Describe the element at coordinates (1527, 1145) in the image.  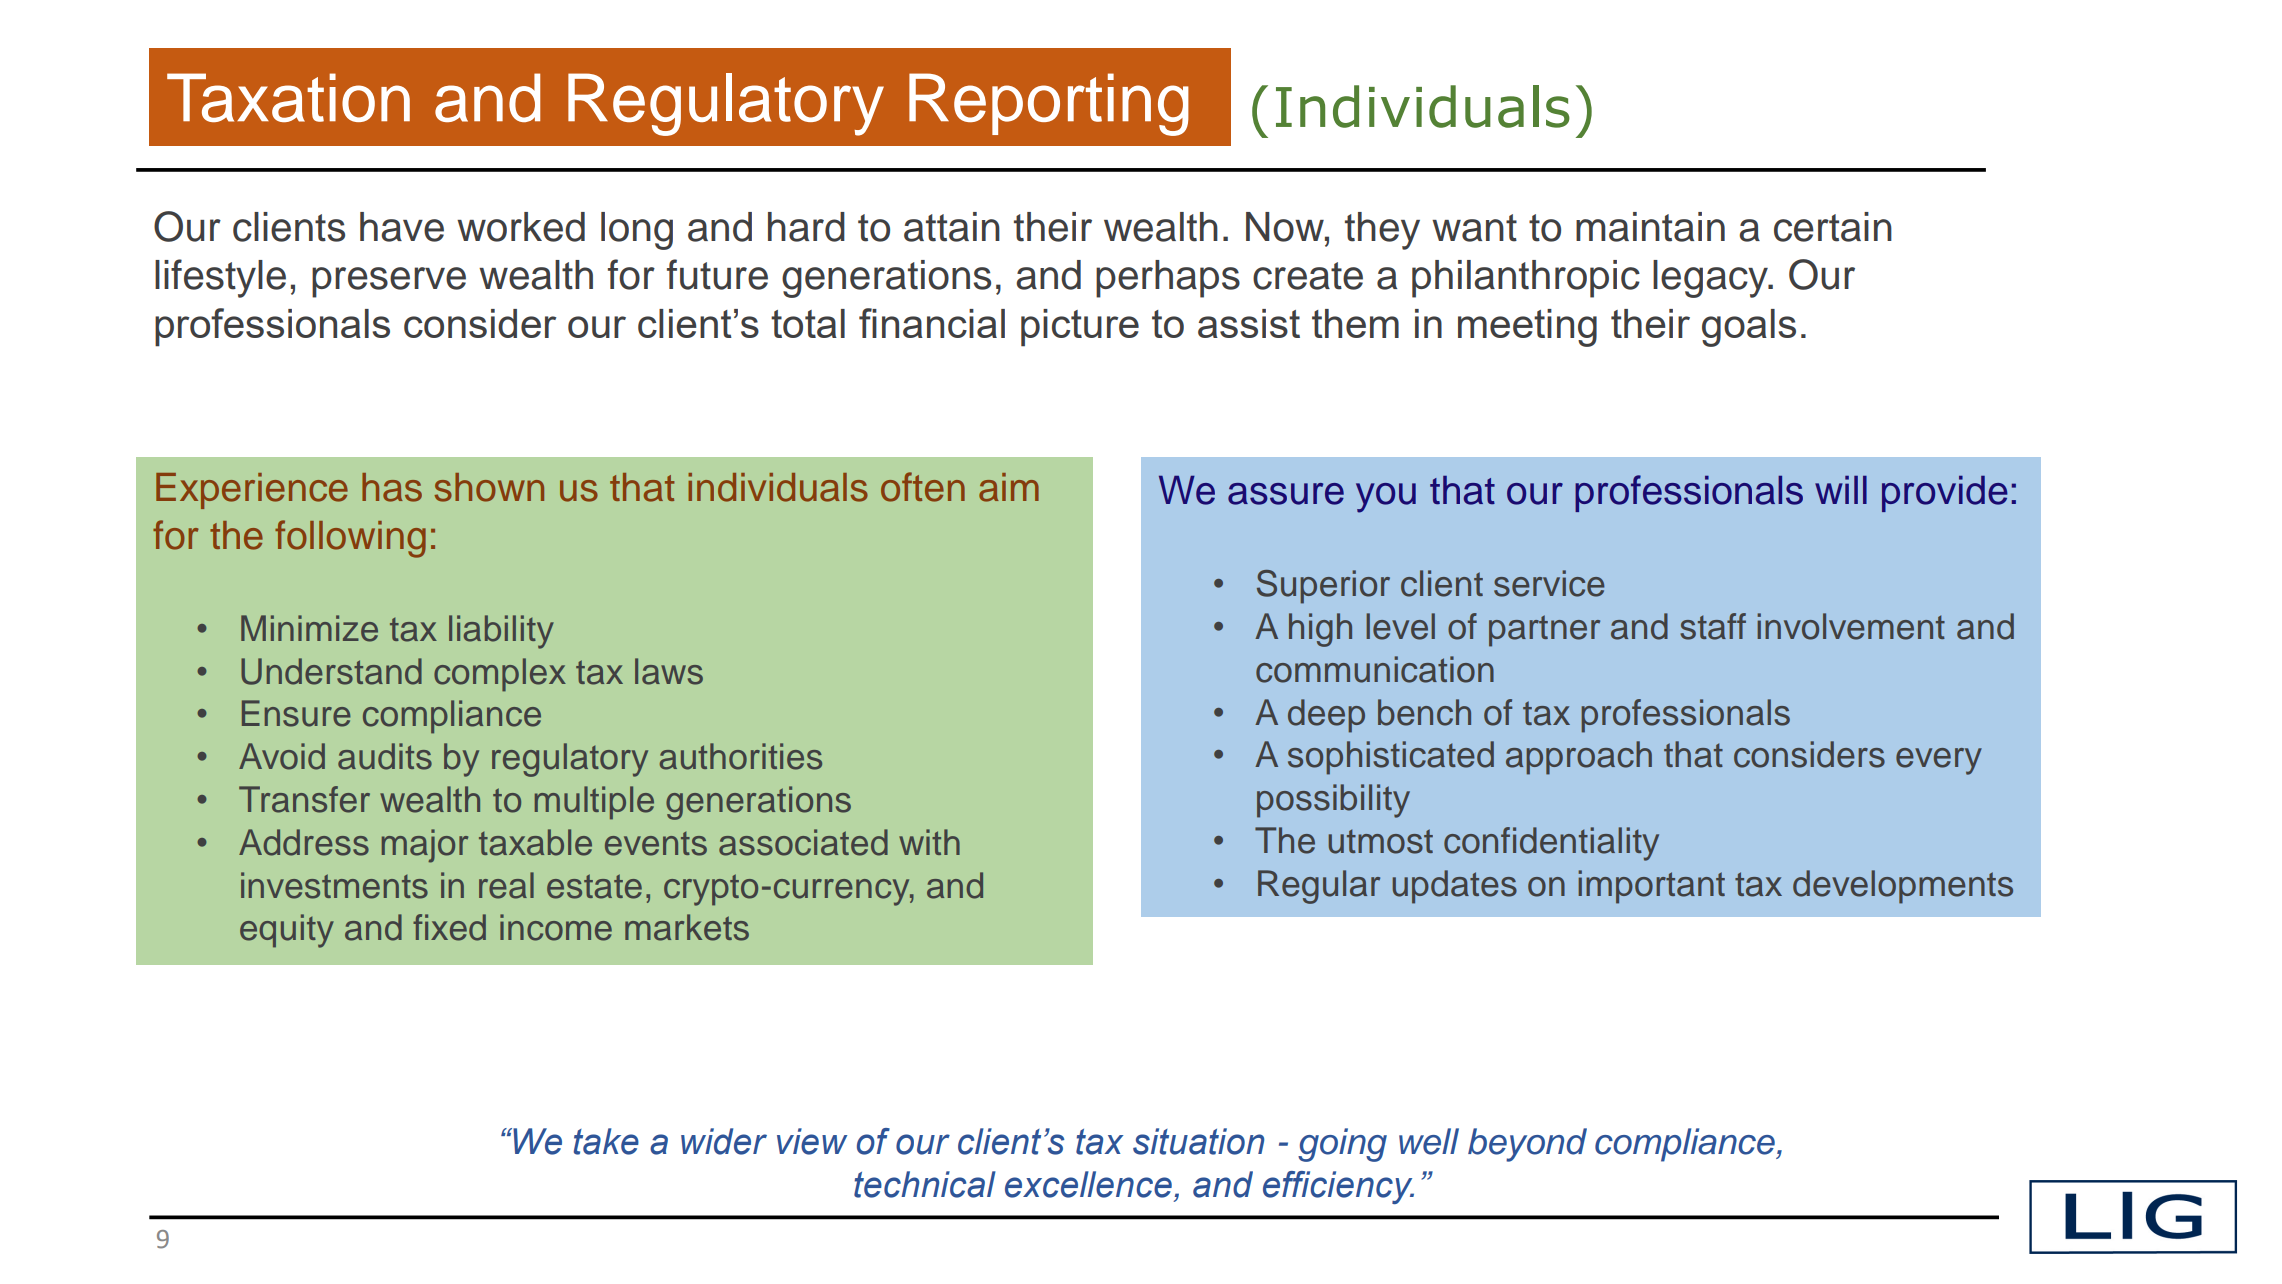
I see `beyond` at that location.
